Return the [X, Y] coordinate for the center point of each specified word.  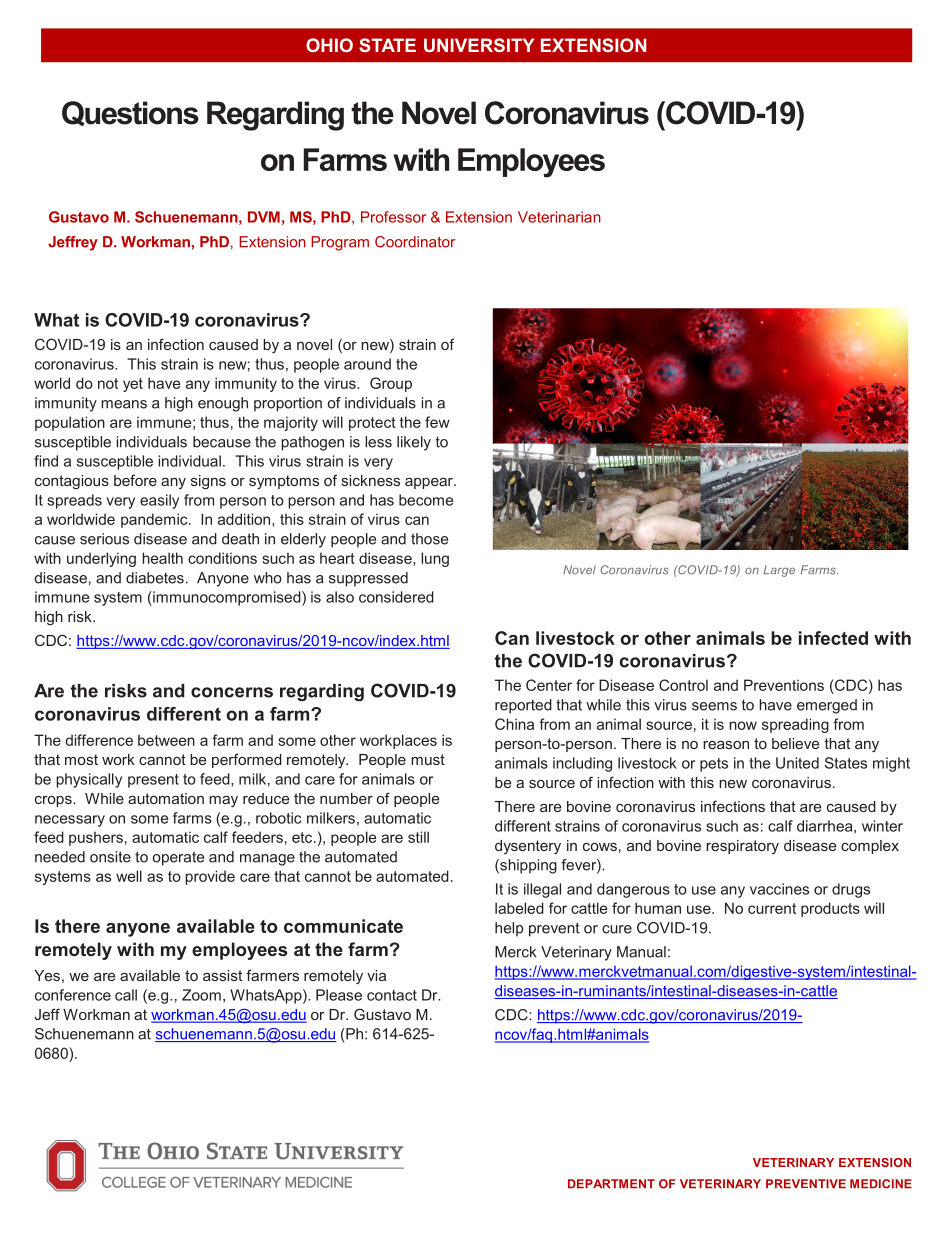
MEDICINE [881, 1184]
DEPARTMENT [611, 1184]
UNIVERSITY [479, 45]
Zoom [201, 995]
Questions [130, 113]
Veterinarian [559, 217]
